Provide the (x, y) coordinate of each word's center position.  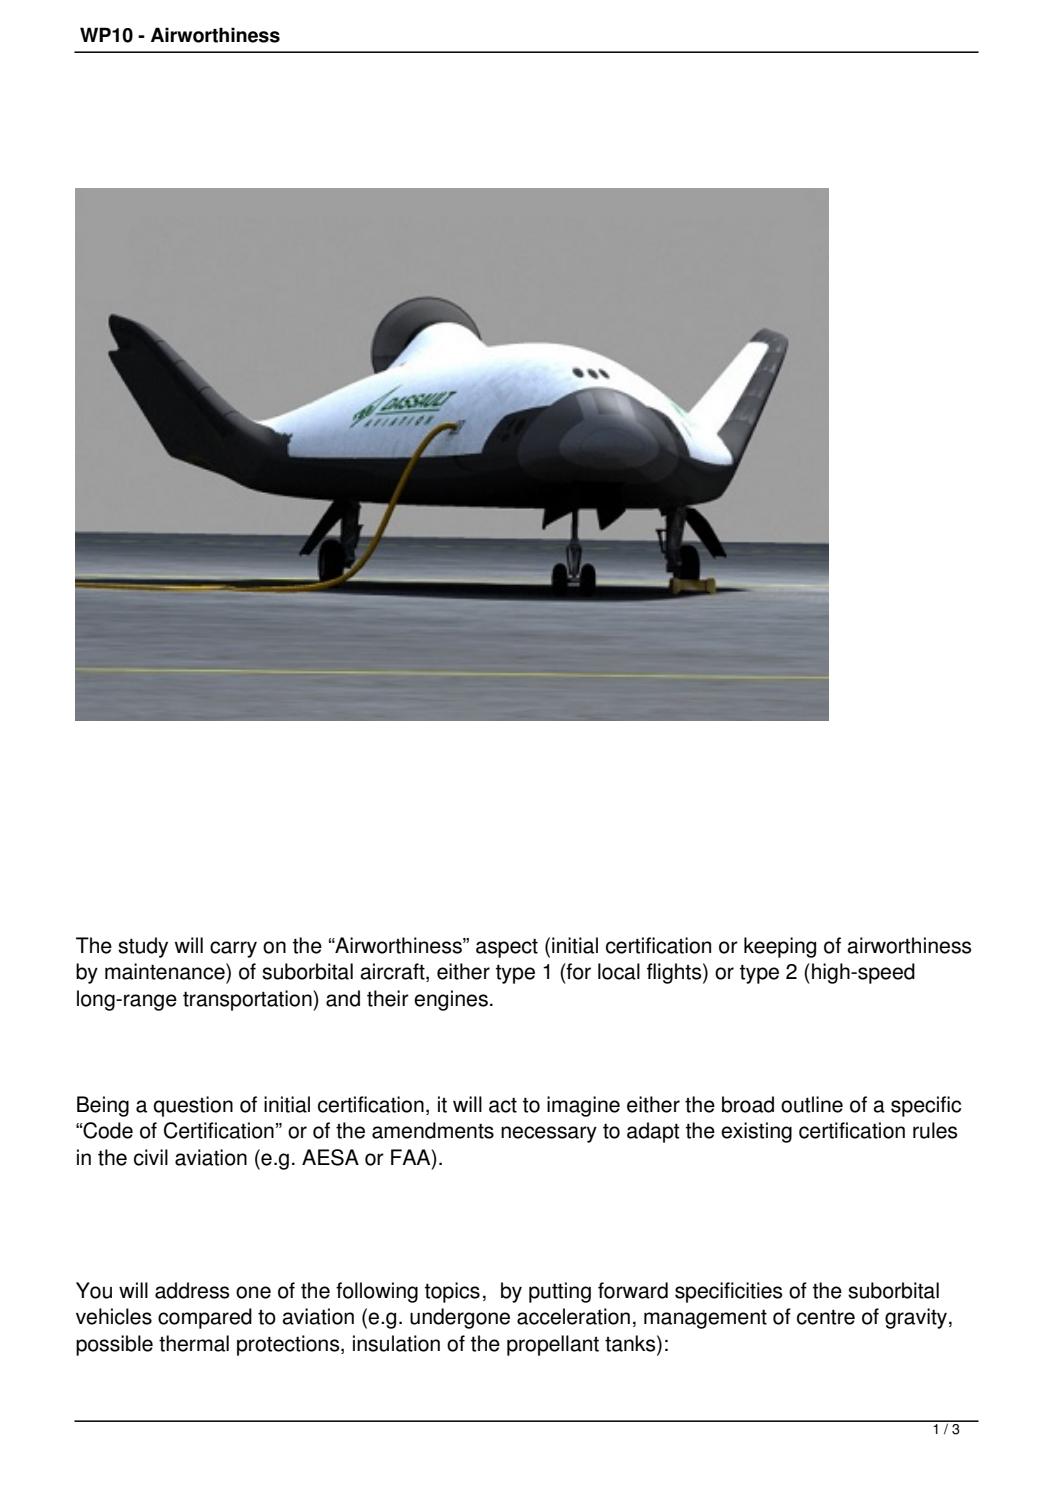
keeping (780, 947)
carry (233, 949)
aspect (507, 948)
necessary (549, 1134)
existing (756, 1132)
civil (151, 1157)
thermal (194, 1343)
